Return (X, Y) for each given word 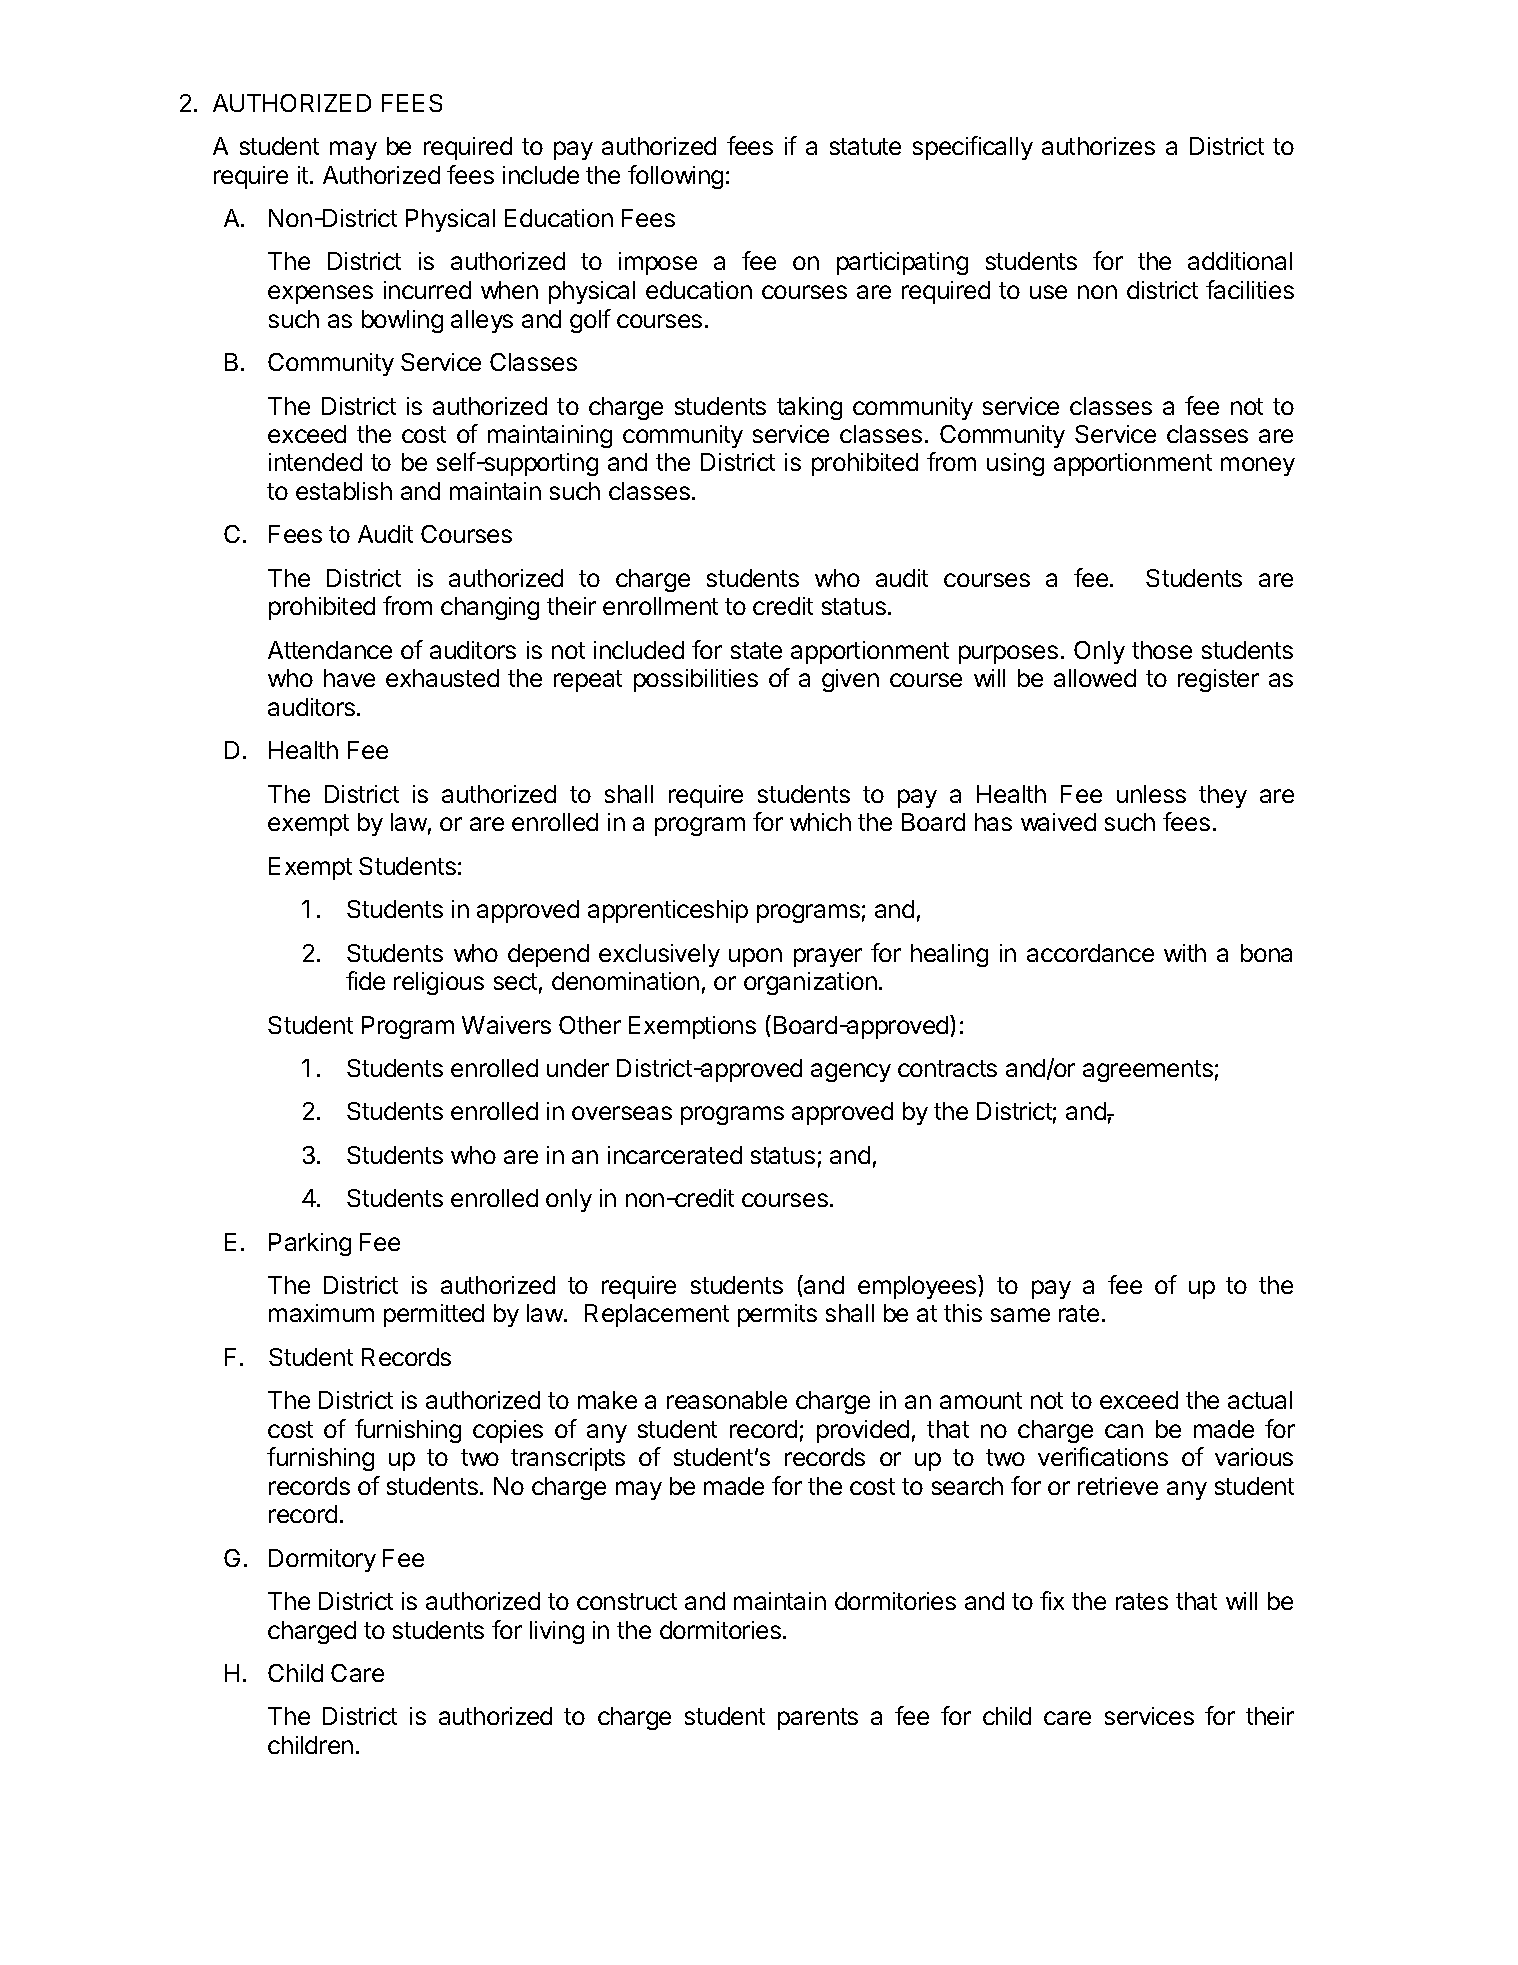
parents (818, 1719)
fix (1052, 1600)
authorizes (1098, 146)
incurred (427, 290)
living (557, 1632)
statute (865, 146)
